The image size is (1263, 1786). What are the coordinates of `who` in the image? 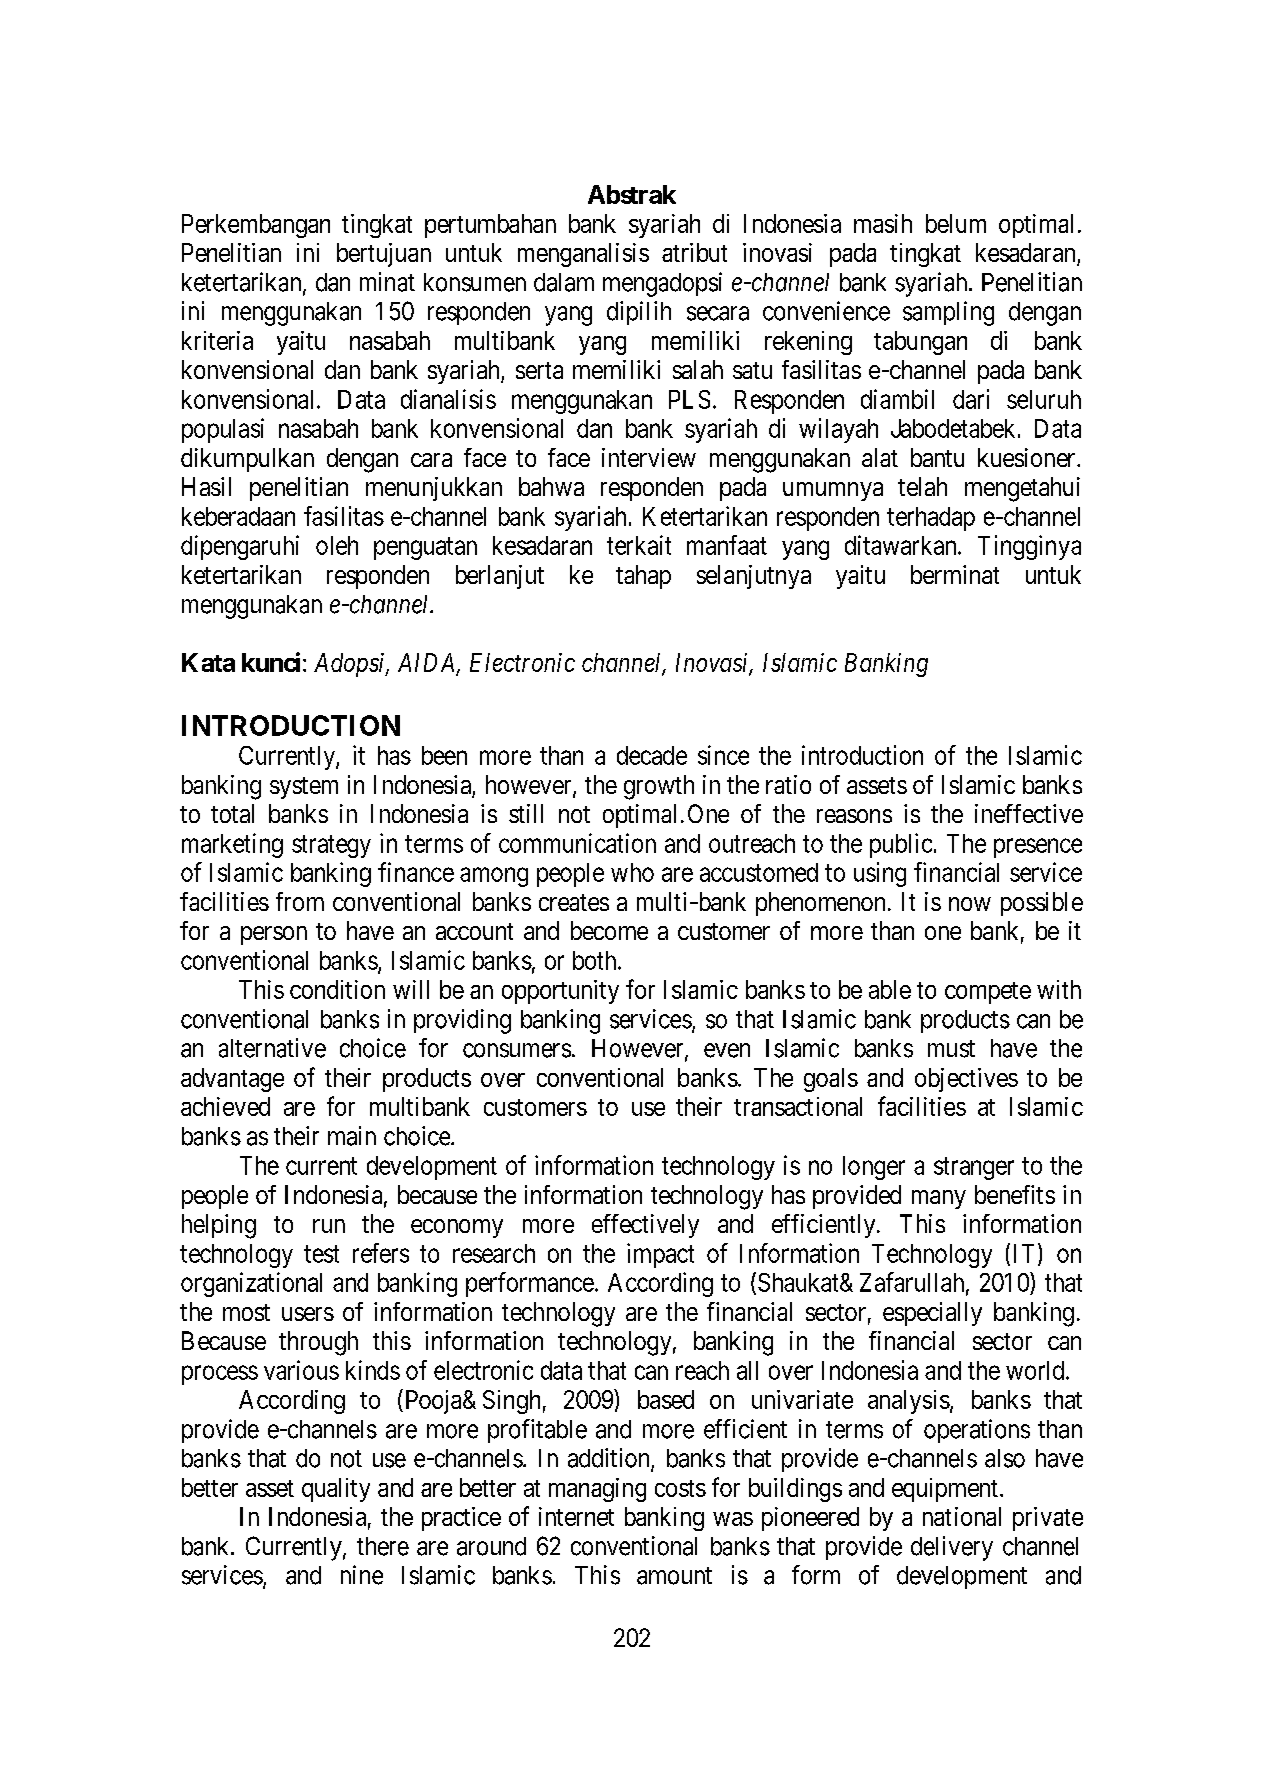 It's located at (632, 872).
